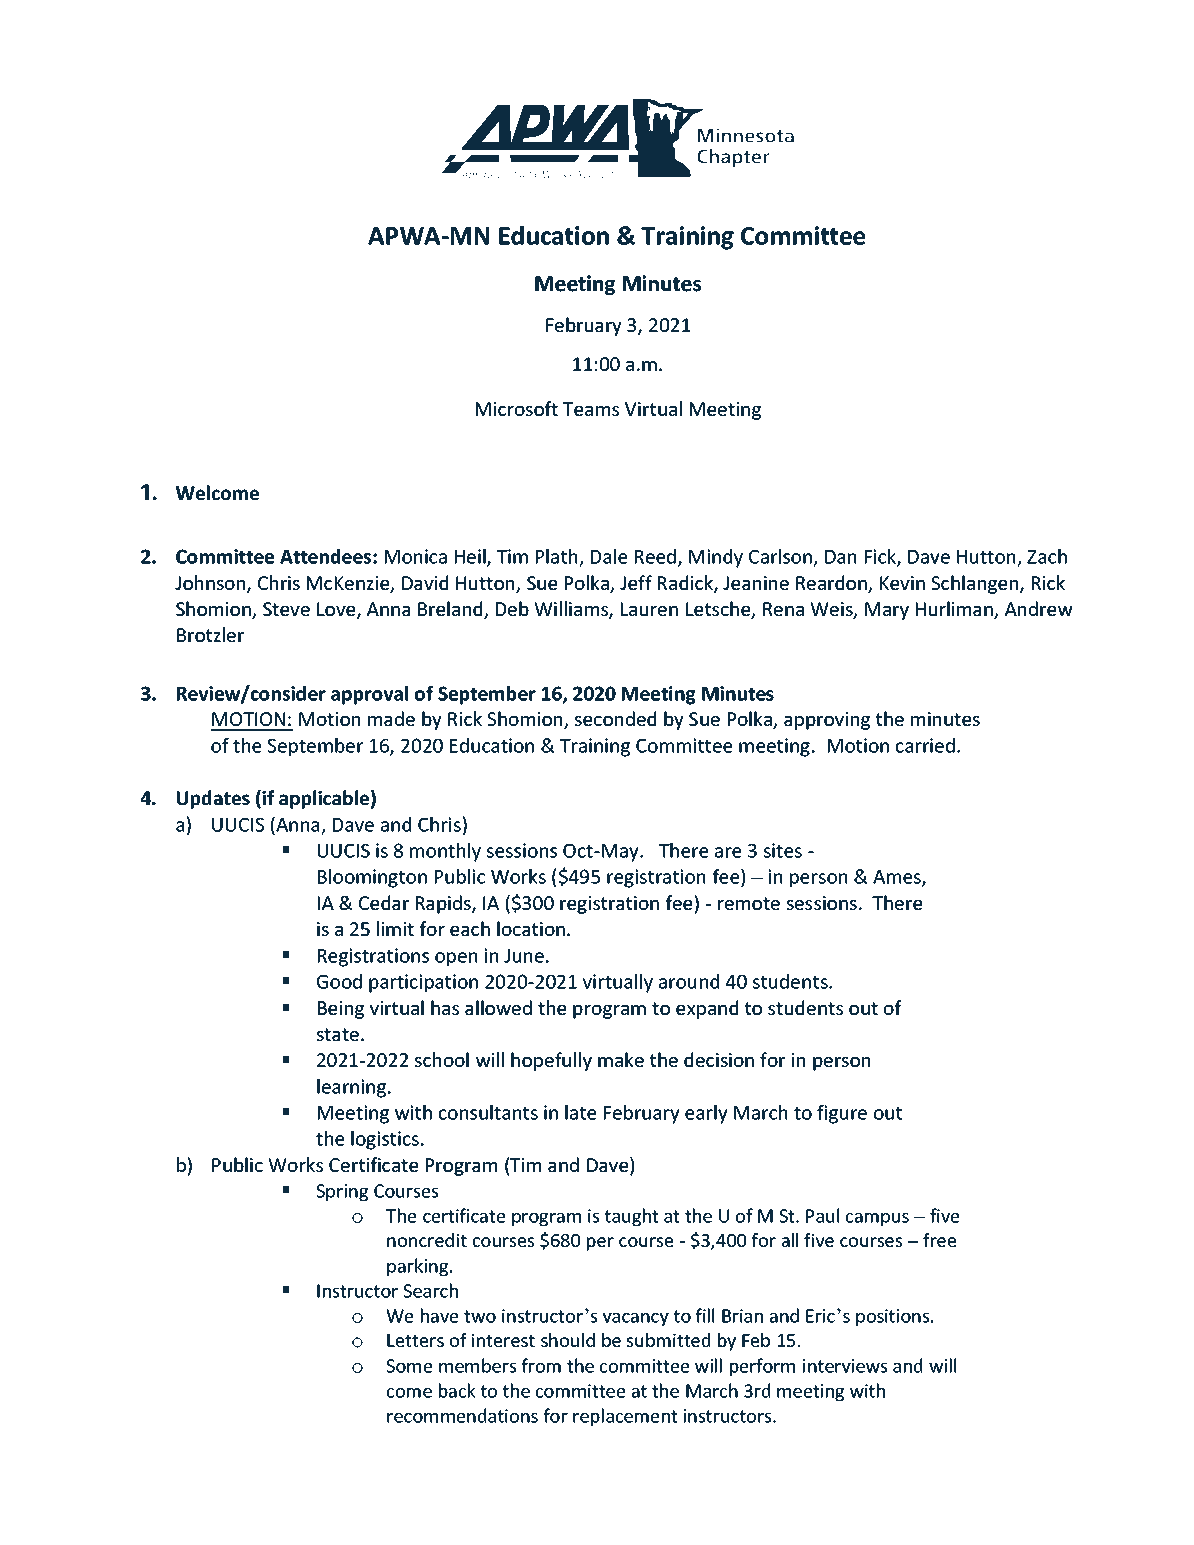  I want to click on interviews, so click(845, 1366).
